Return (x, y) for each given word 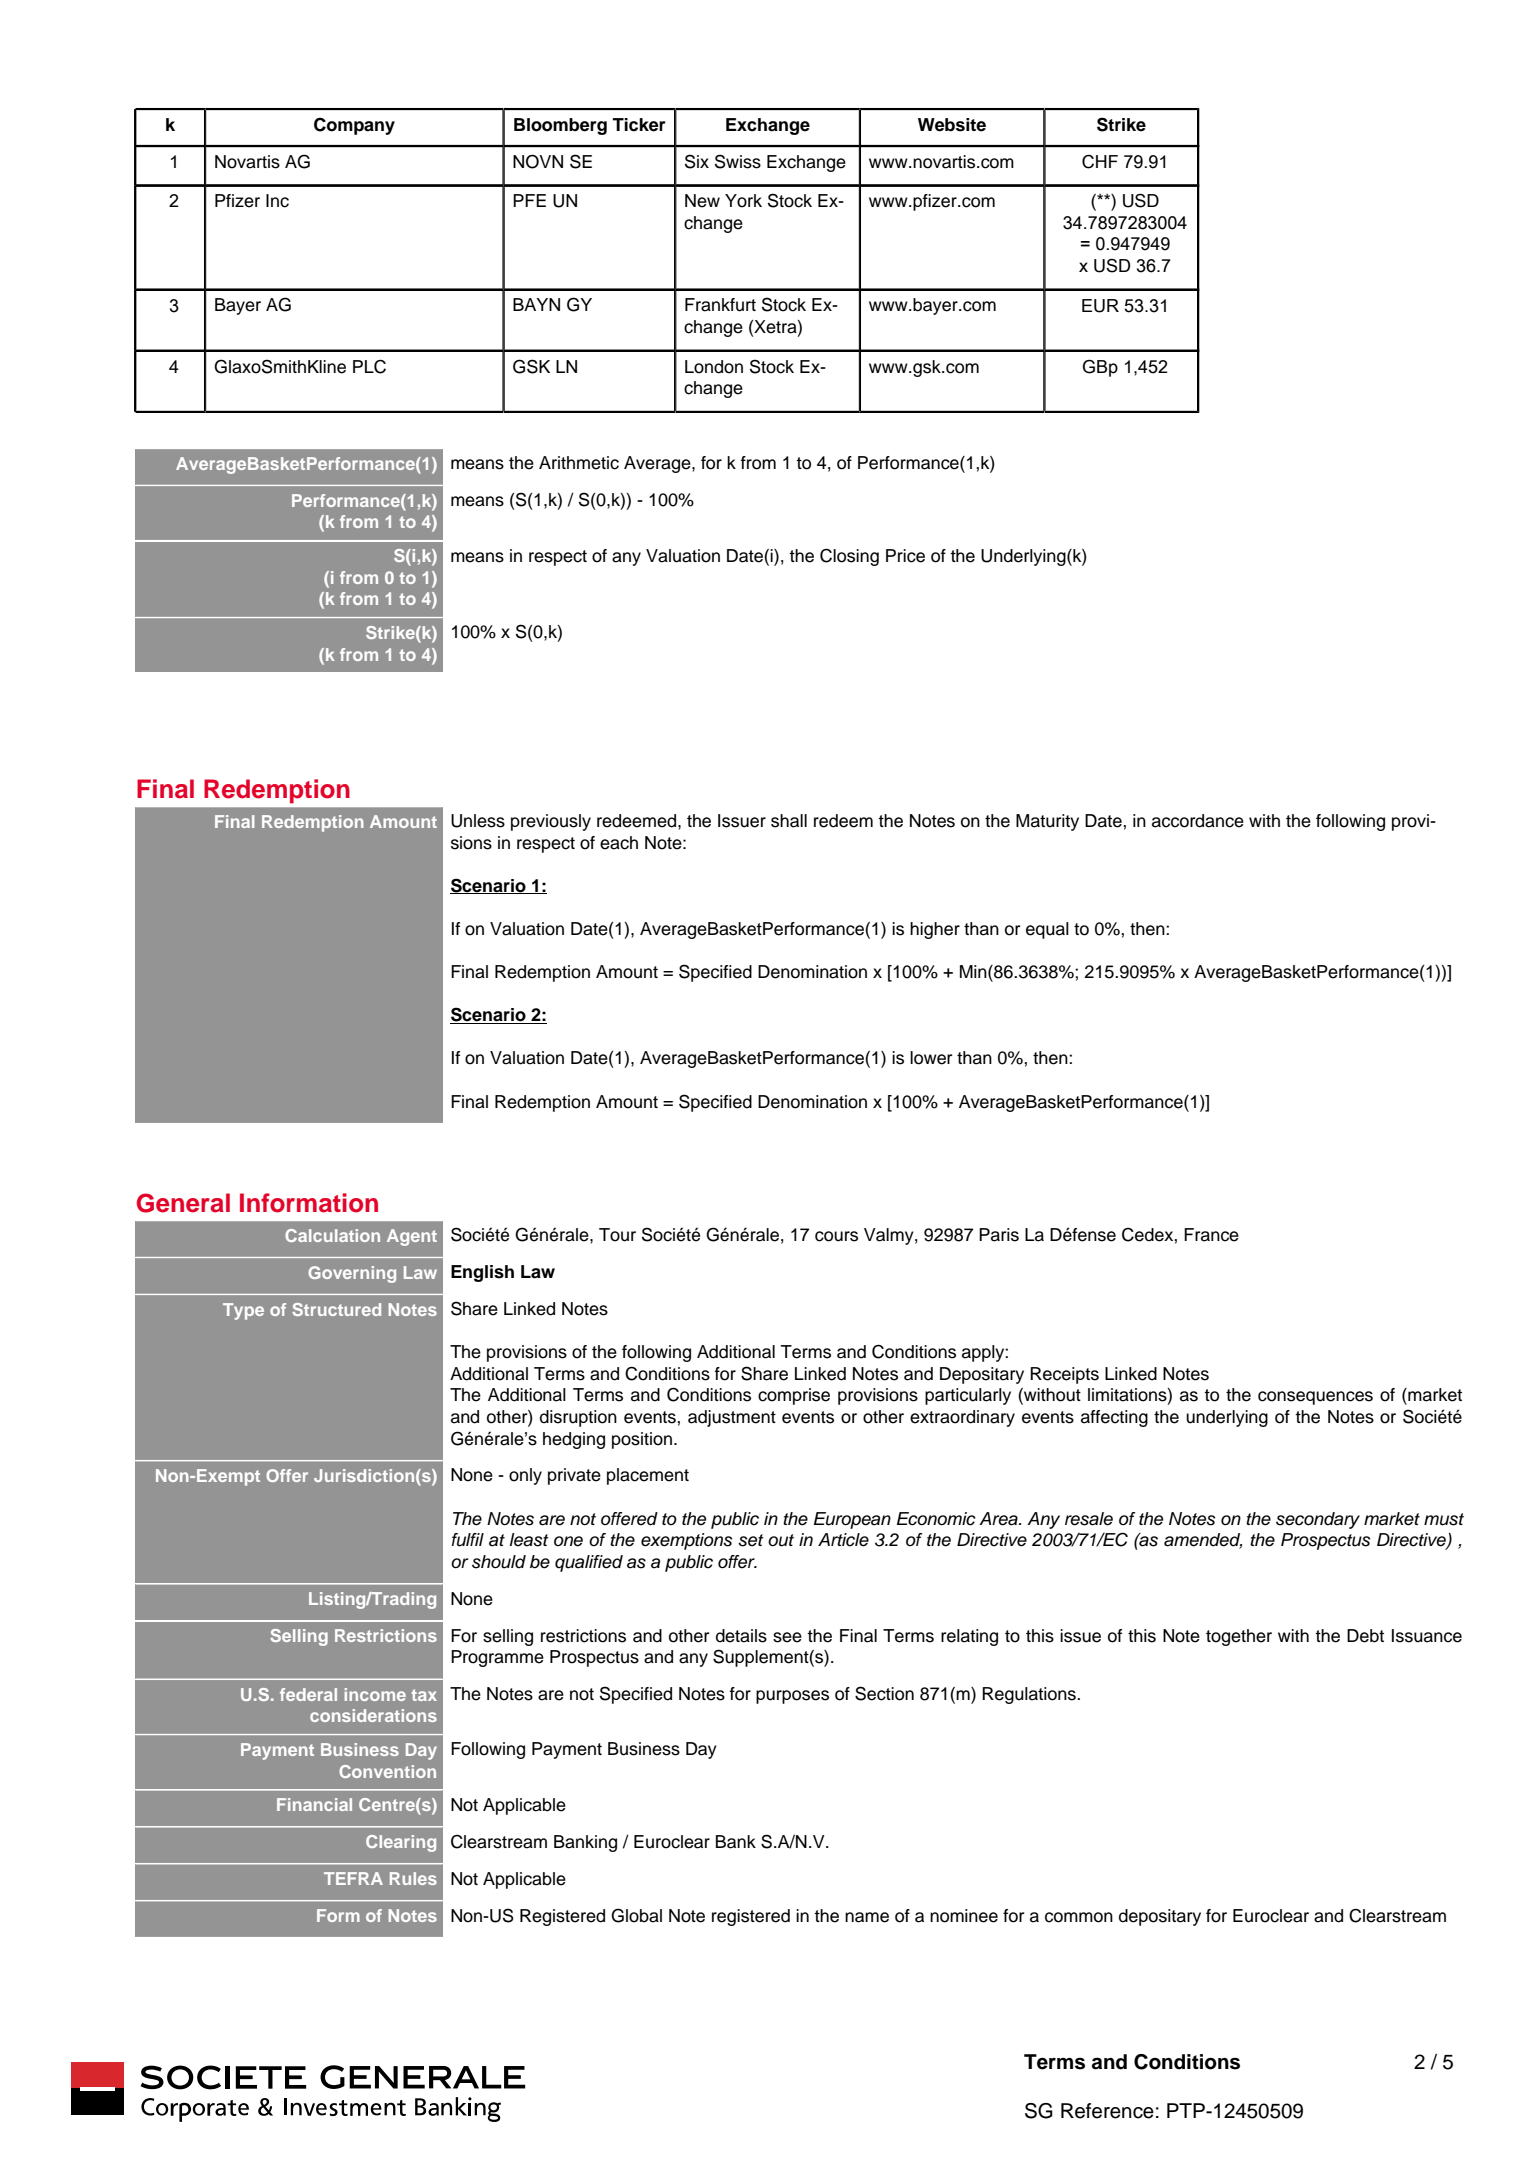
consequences (1315, 1398)
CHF (1100, 162)
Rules (413, 1878)
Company (354, 126)
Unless (478, 821)
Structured (336, 1309)
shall (789, 821)
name (867, 1917)
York (743, 201)
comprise (794, 1396)
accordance (1198, 821)
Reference (1107, 2111)
